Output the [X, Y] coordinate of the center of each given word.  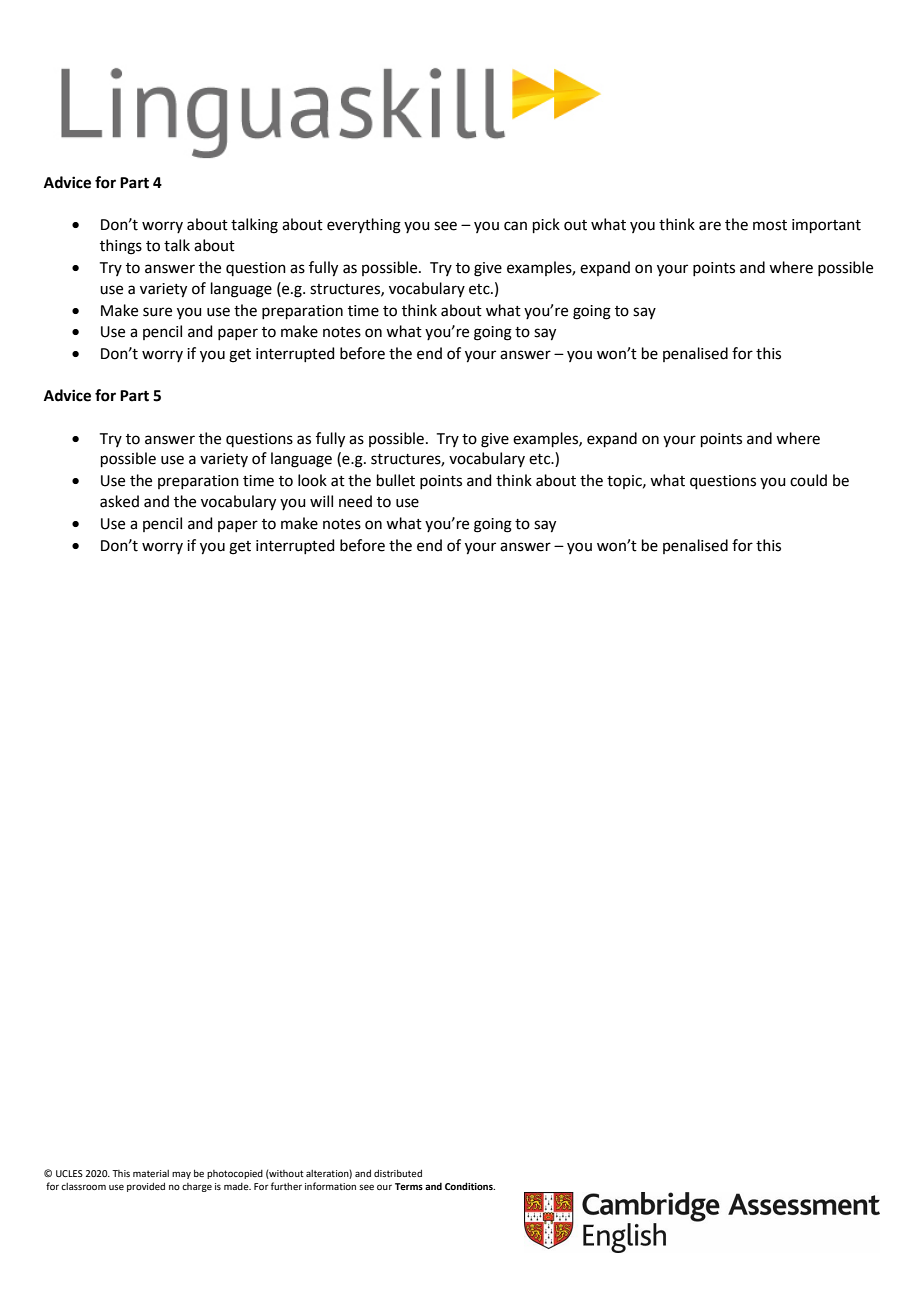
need [355, 501]
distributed [398, 1173]
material [151, 1173]
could [808, 480]
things [121, 247]
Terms [409, 1186]
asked [119, 501]
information [330, 1186]
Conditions [470, 1186]
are [710, 226]
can [515, 226]
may [181, 1175]
